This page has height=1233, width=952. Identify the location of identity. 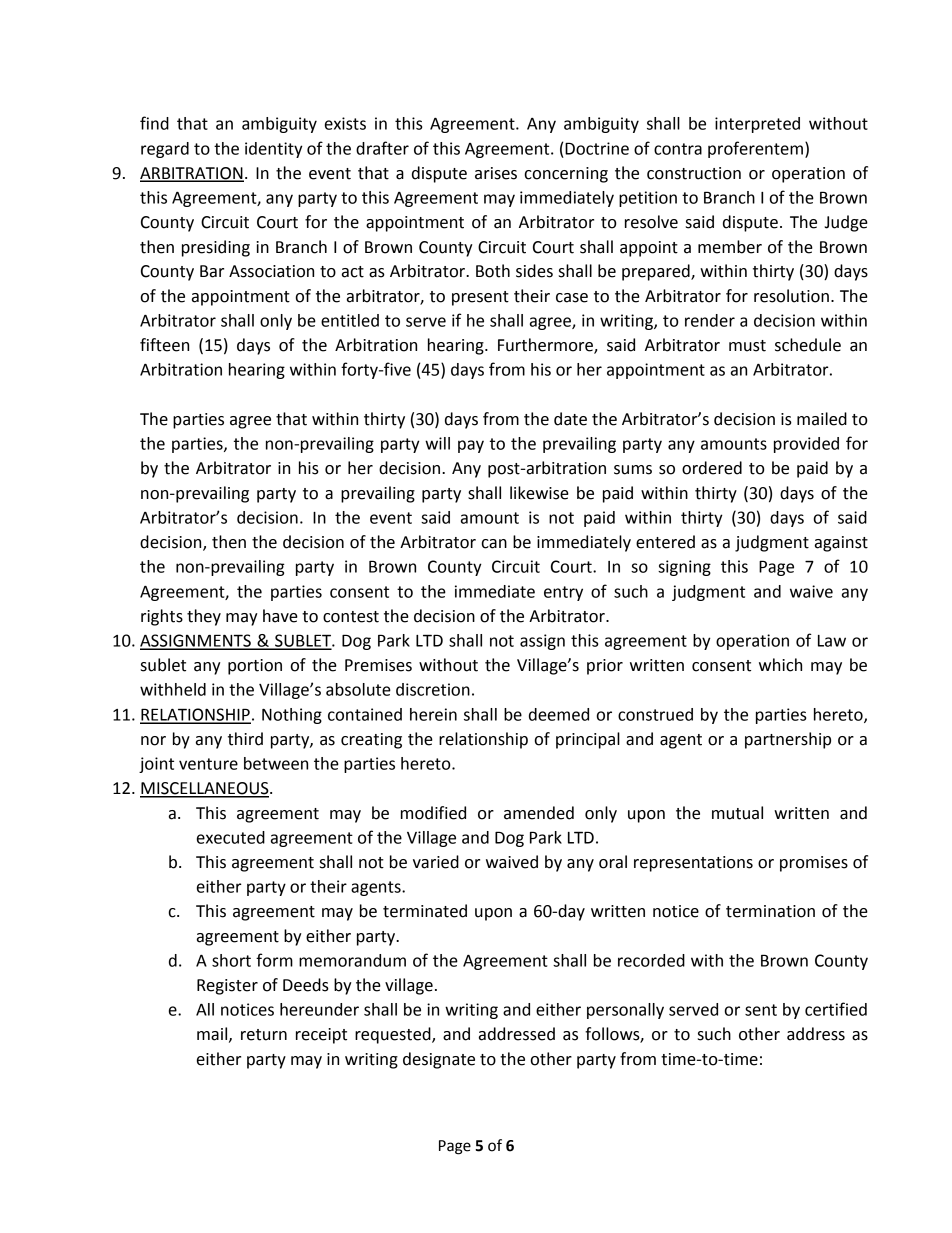
(274, 150).
